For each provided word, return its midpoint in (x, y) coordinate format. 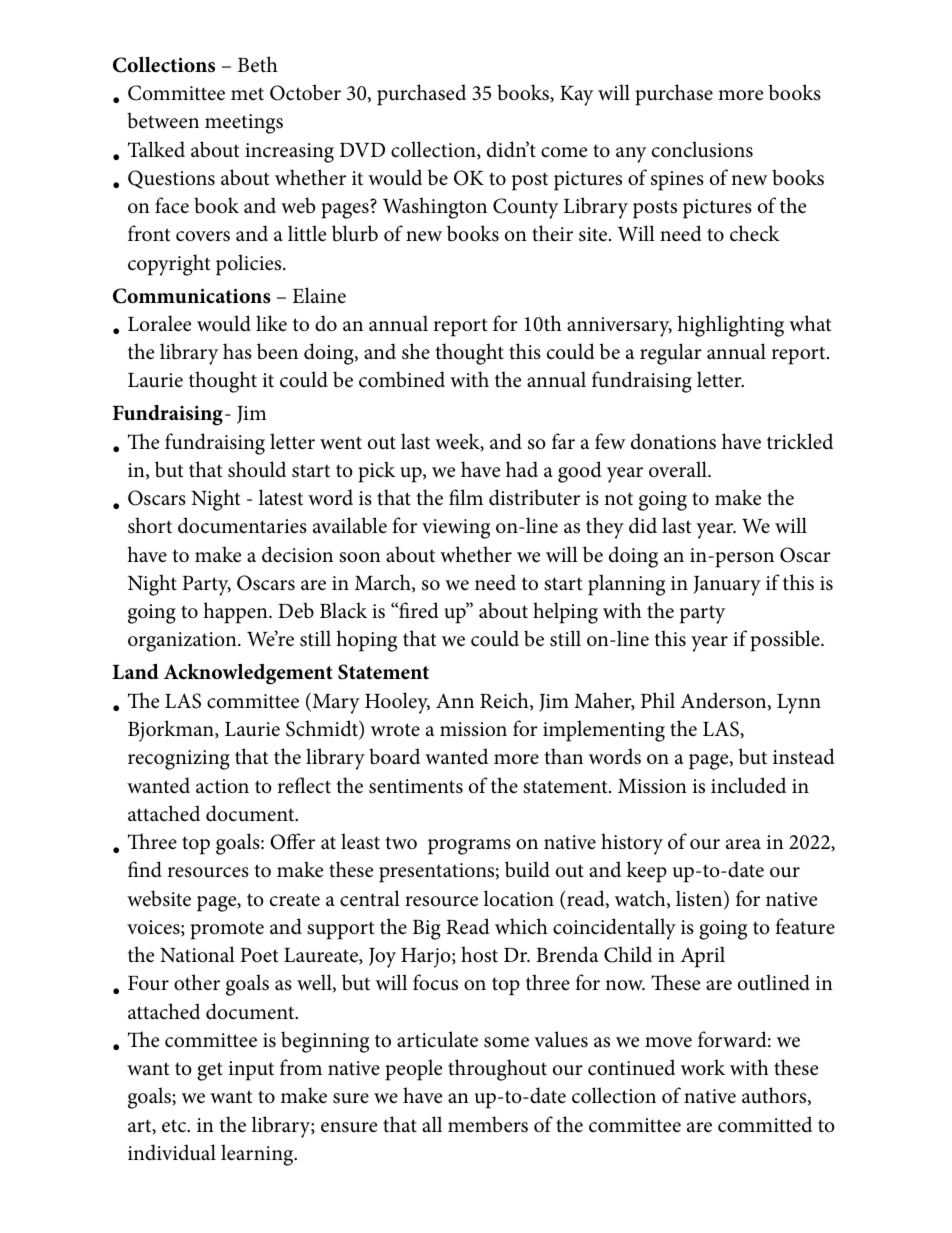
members (488, 1124)
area (743, 844)
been (277, 351)
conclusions (702, 149)
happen (236, 613)
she (416, 351)
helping (565, 613)
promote (227, 930)
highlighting (730, 326)
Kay (577, 96)
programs (469, 847)
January (727, 586)
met (247, 94)
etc (175, 1126)
